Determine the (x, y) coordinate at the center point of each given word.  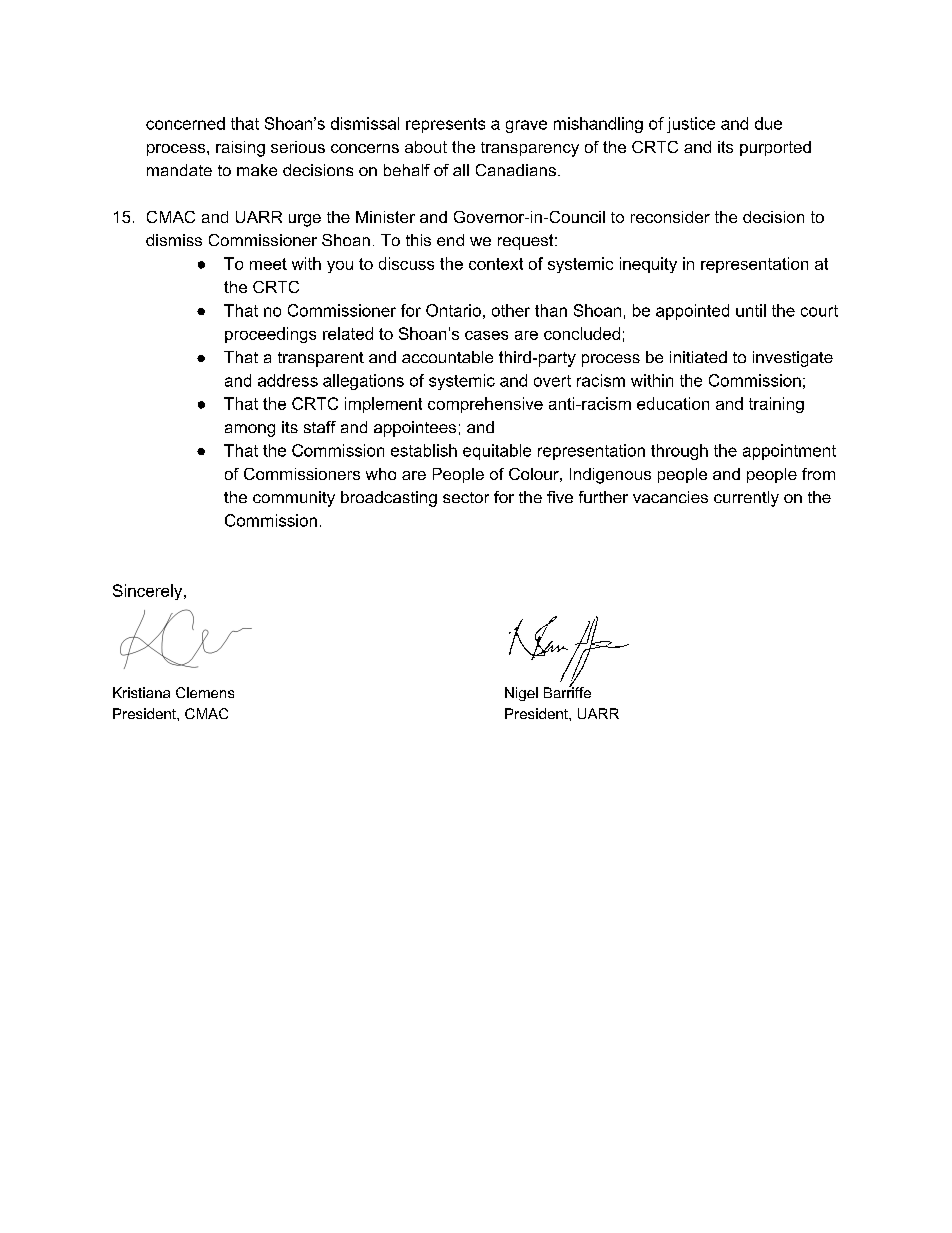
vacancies (670, 497)
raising (240, 149)
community (294, 499)
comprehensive (485, 405)
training (776, 405)
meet (268, 264)
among (250, 430)
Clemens (205, 692)
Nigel (521, 694)
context (496, 264)
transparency (530, 149)
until (751, 310)
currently (746, 499)
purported (775, 148)
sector (466, 497)
